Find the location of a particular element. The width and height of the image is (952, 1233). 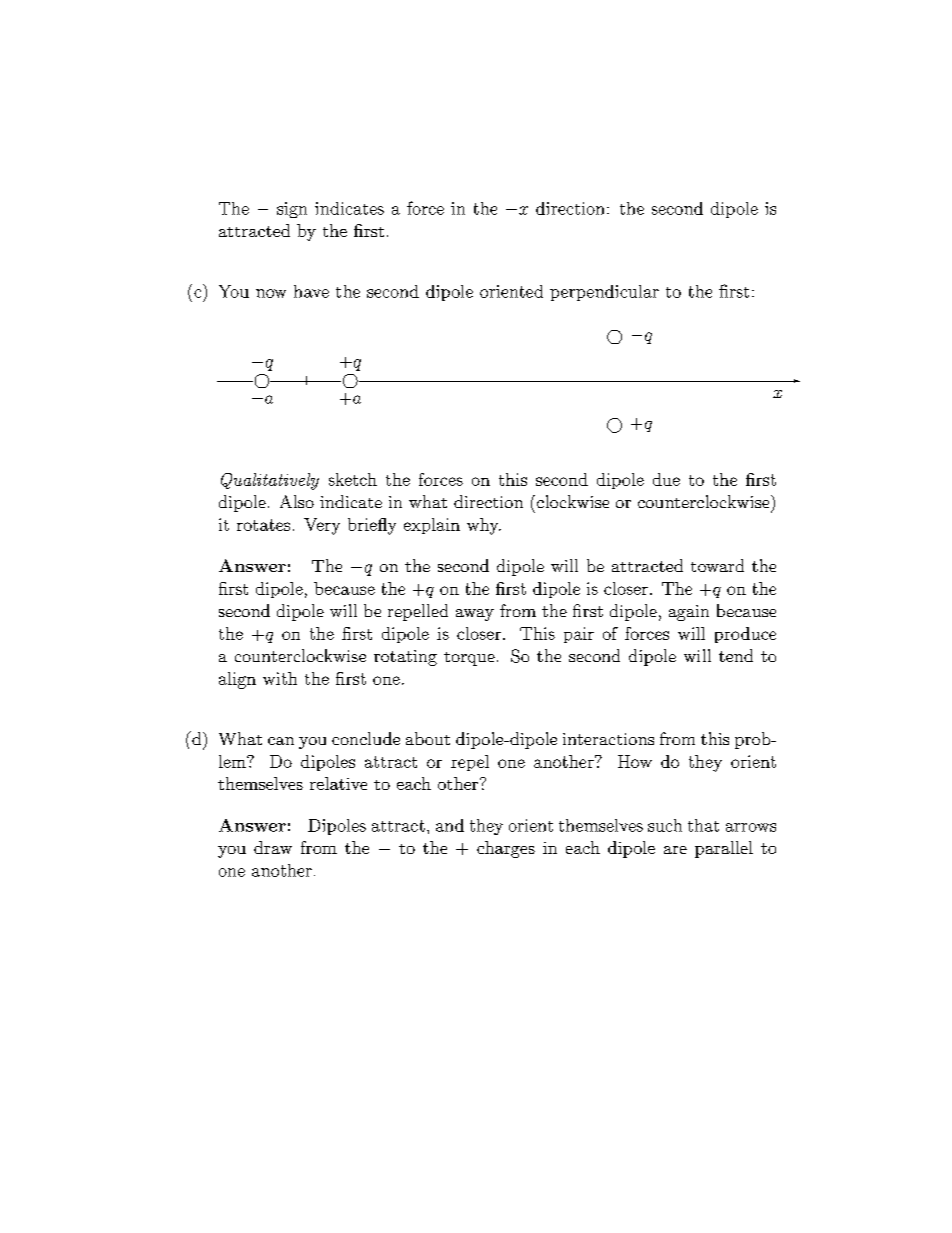

charges is located at coordinates (506, 849).
